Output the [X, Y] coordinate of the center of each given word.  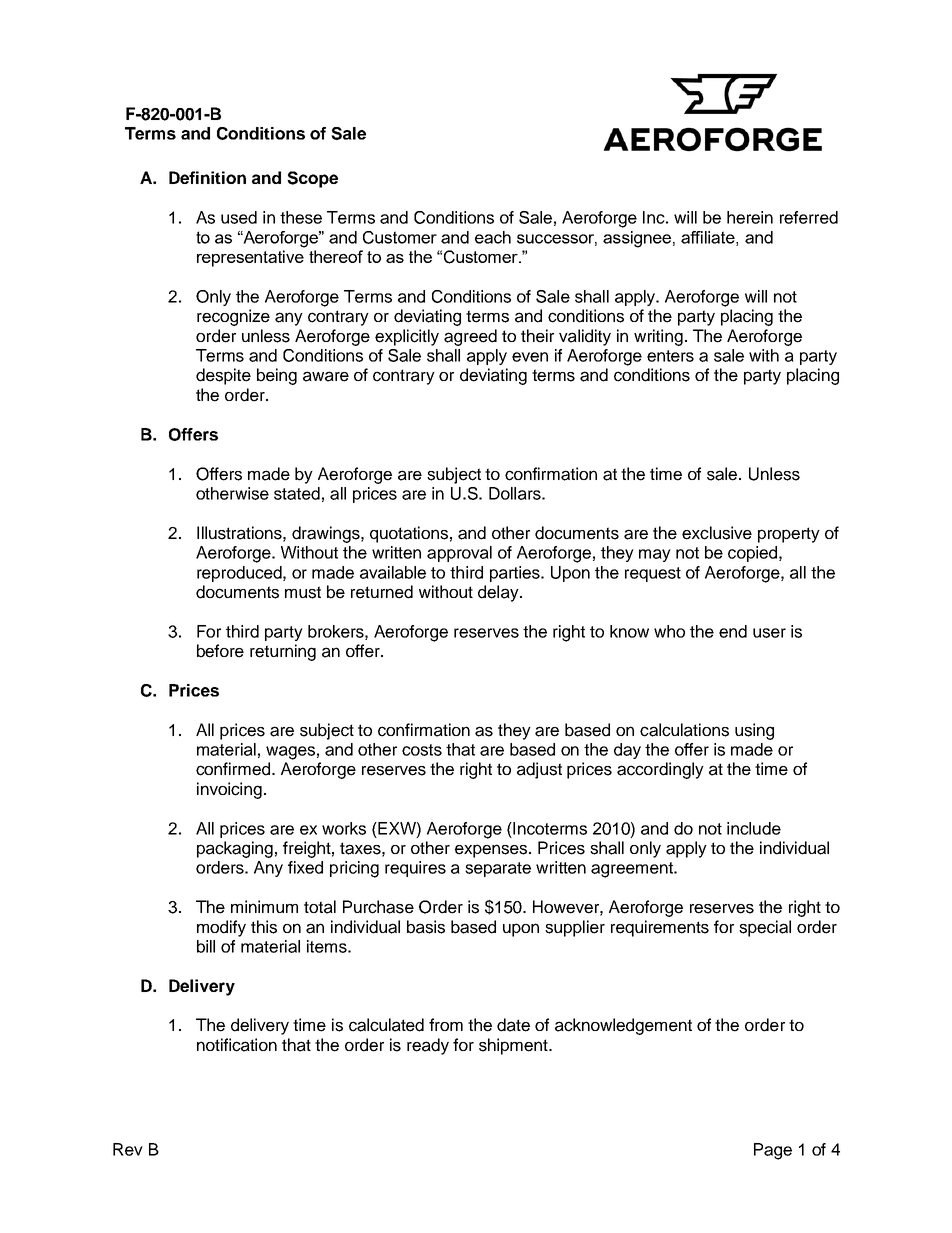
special [765, 928]
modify [221, 928]
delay [499, 593]
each [493, 237]
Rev [128, 1149]
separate [498, 869]
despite [223, 376]
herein [750, 217]
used [239, 217]
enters [670, 356]
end [733, 631]
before [220, 651]
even [530, 357]
